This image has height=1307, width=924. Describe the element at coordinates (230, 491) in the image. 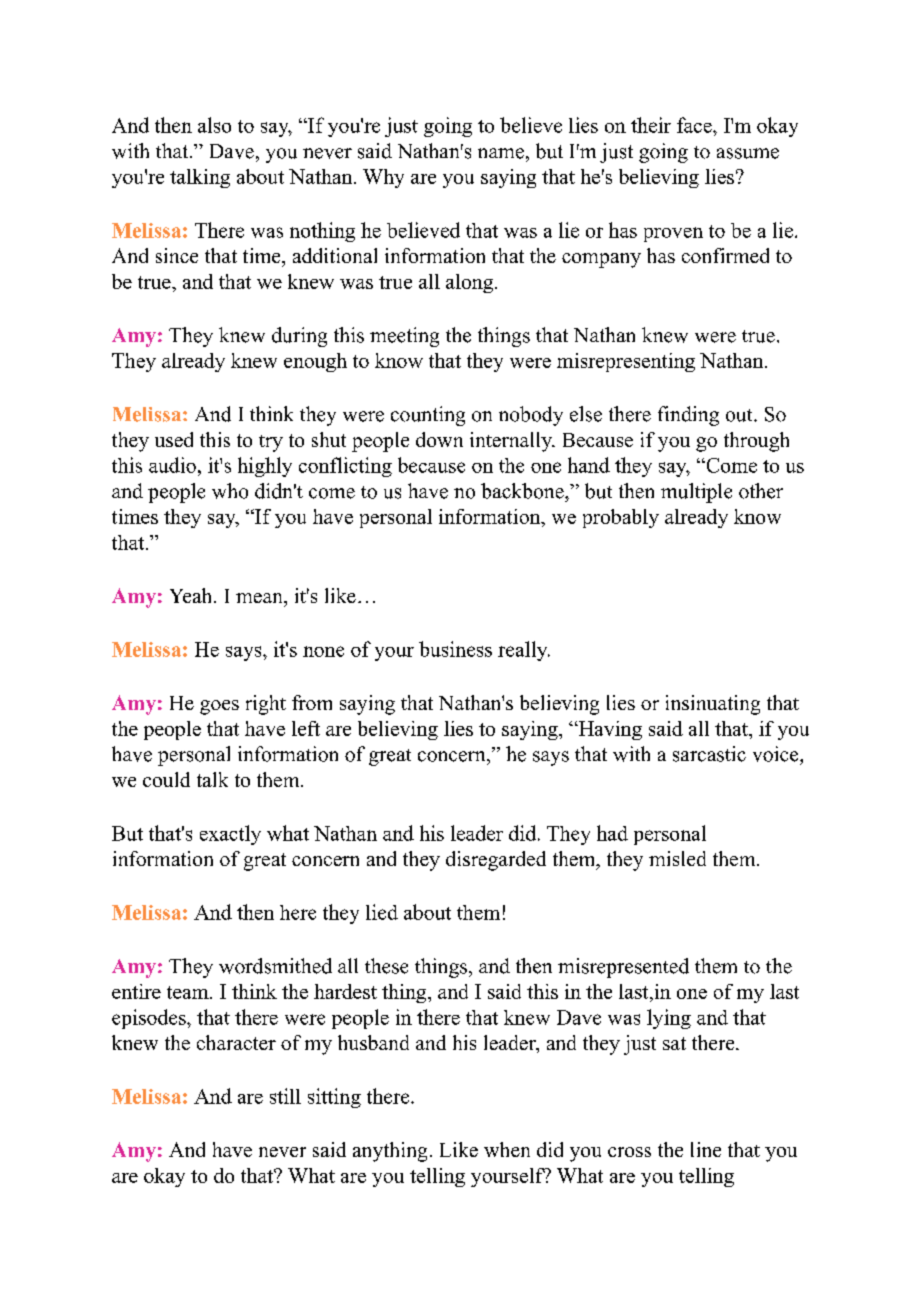

I see `who` at that location.
